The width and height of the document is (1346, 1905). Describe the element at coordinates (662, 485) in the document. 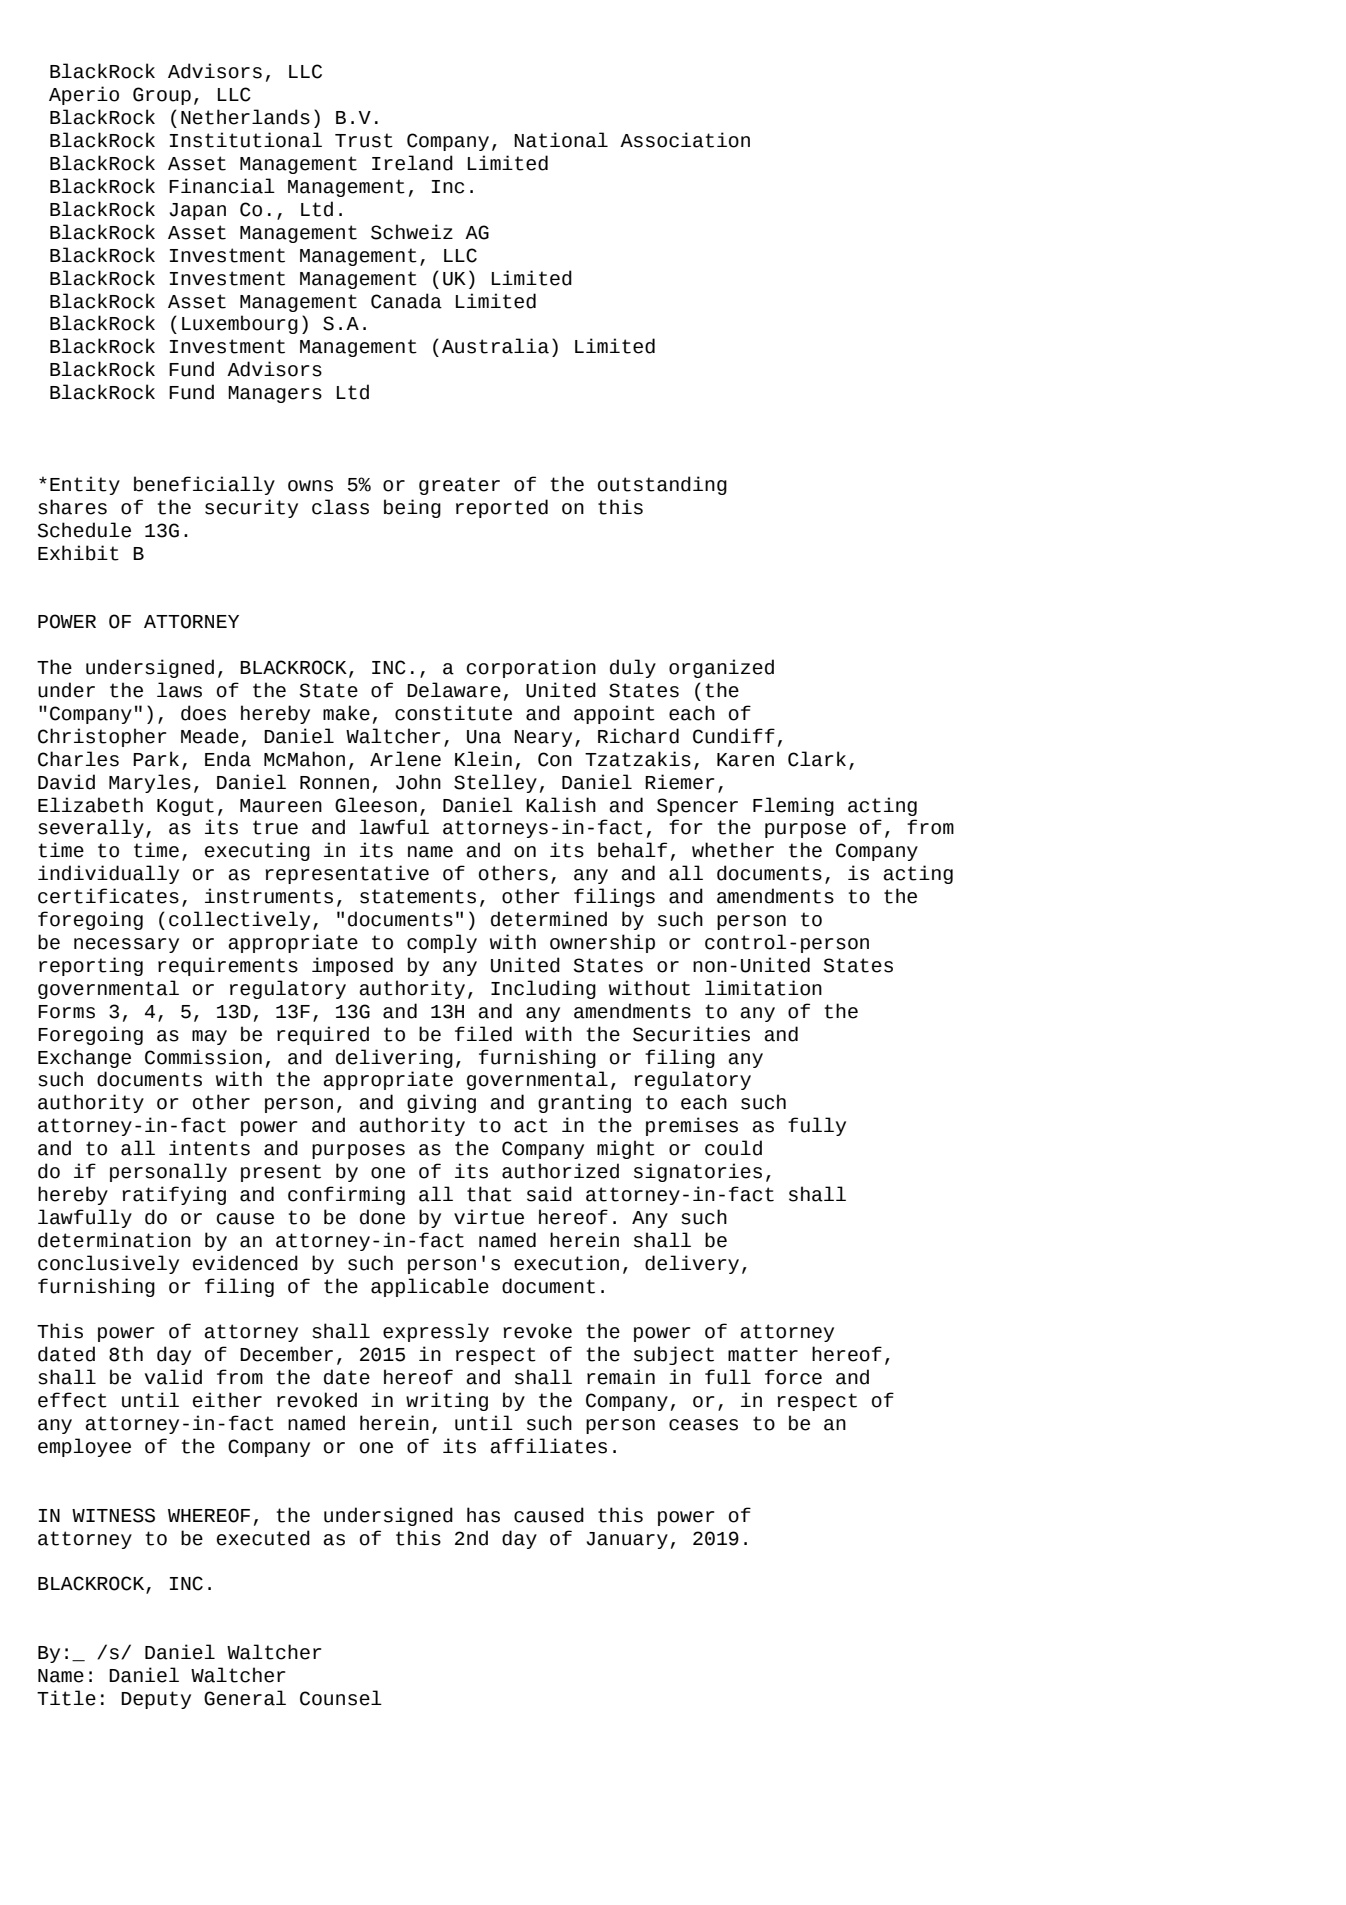

I see `outstanding` at that location.
